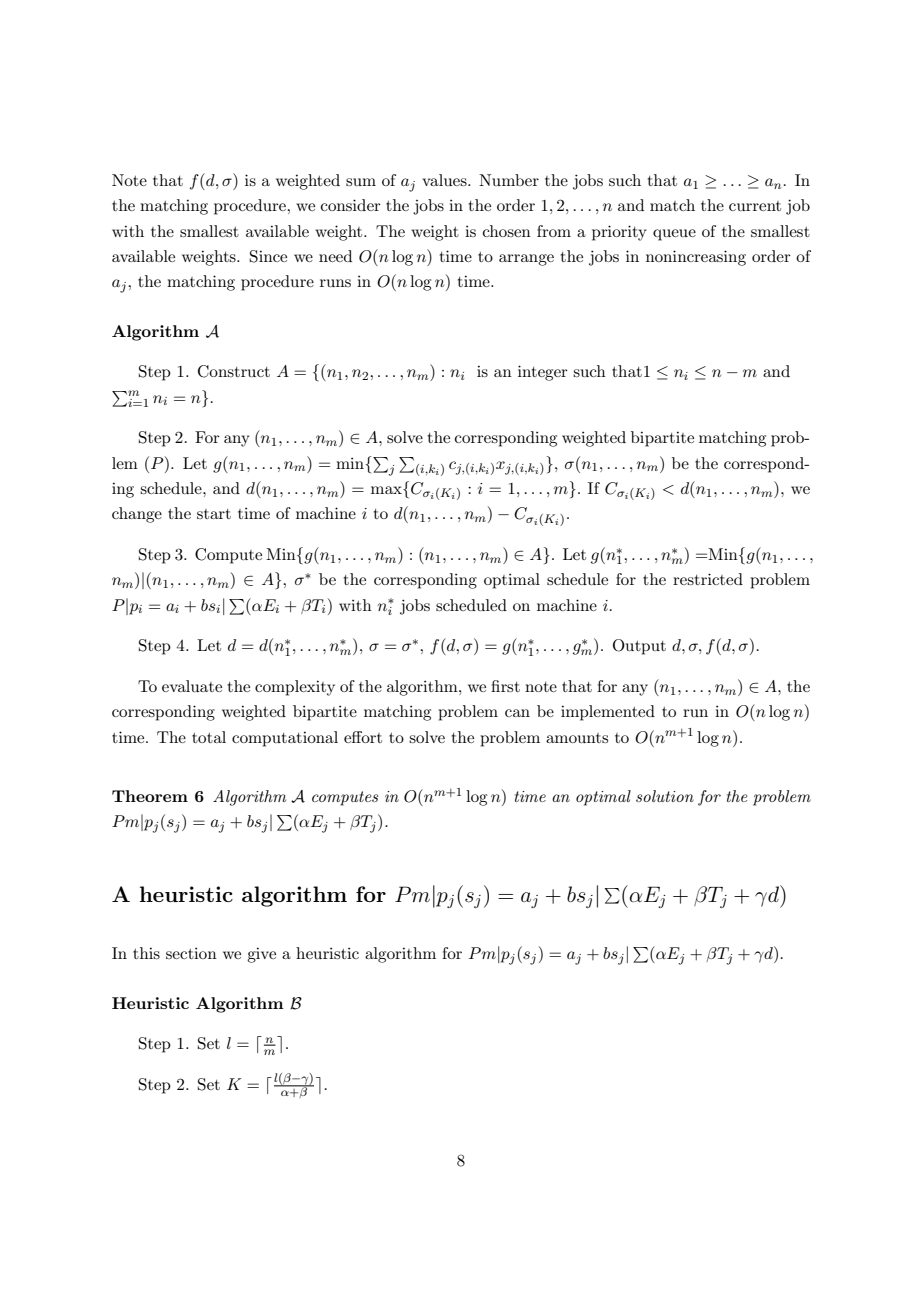  Describe the element at coordinates (619, 233) in the screenshot. I see `priority` at that location.
